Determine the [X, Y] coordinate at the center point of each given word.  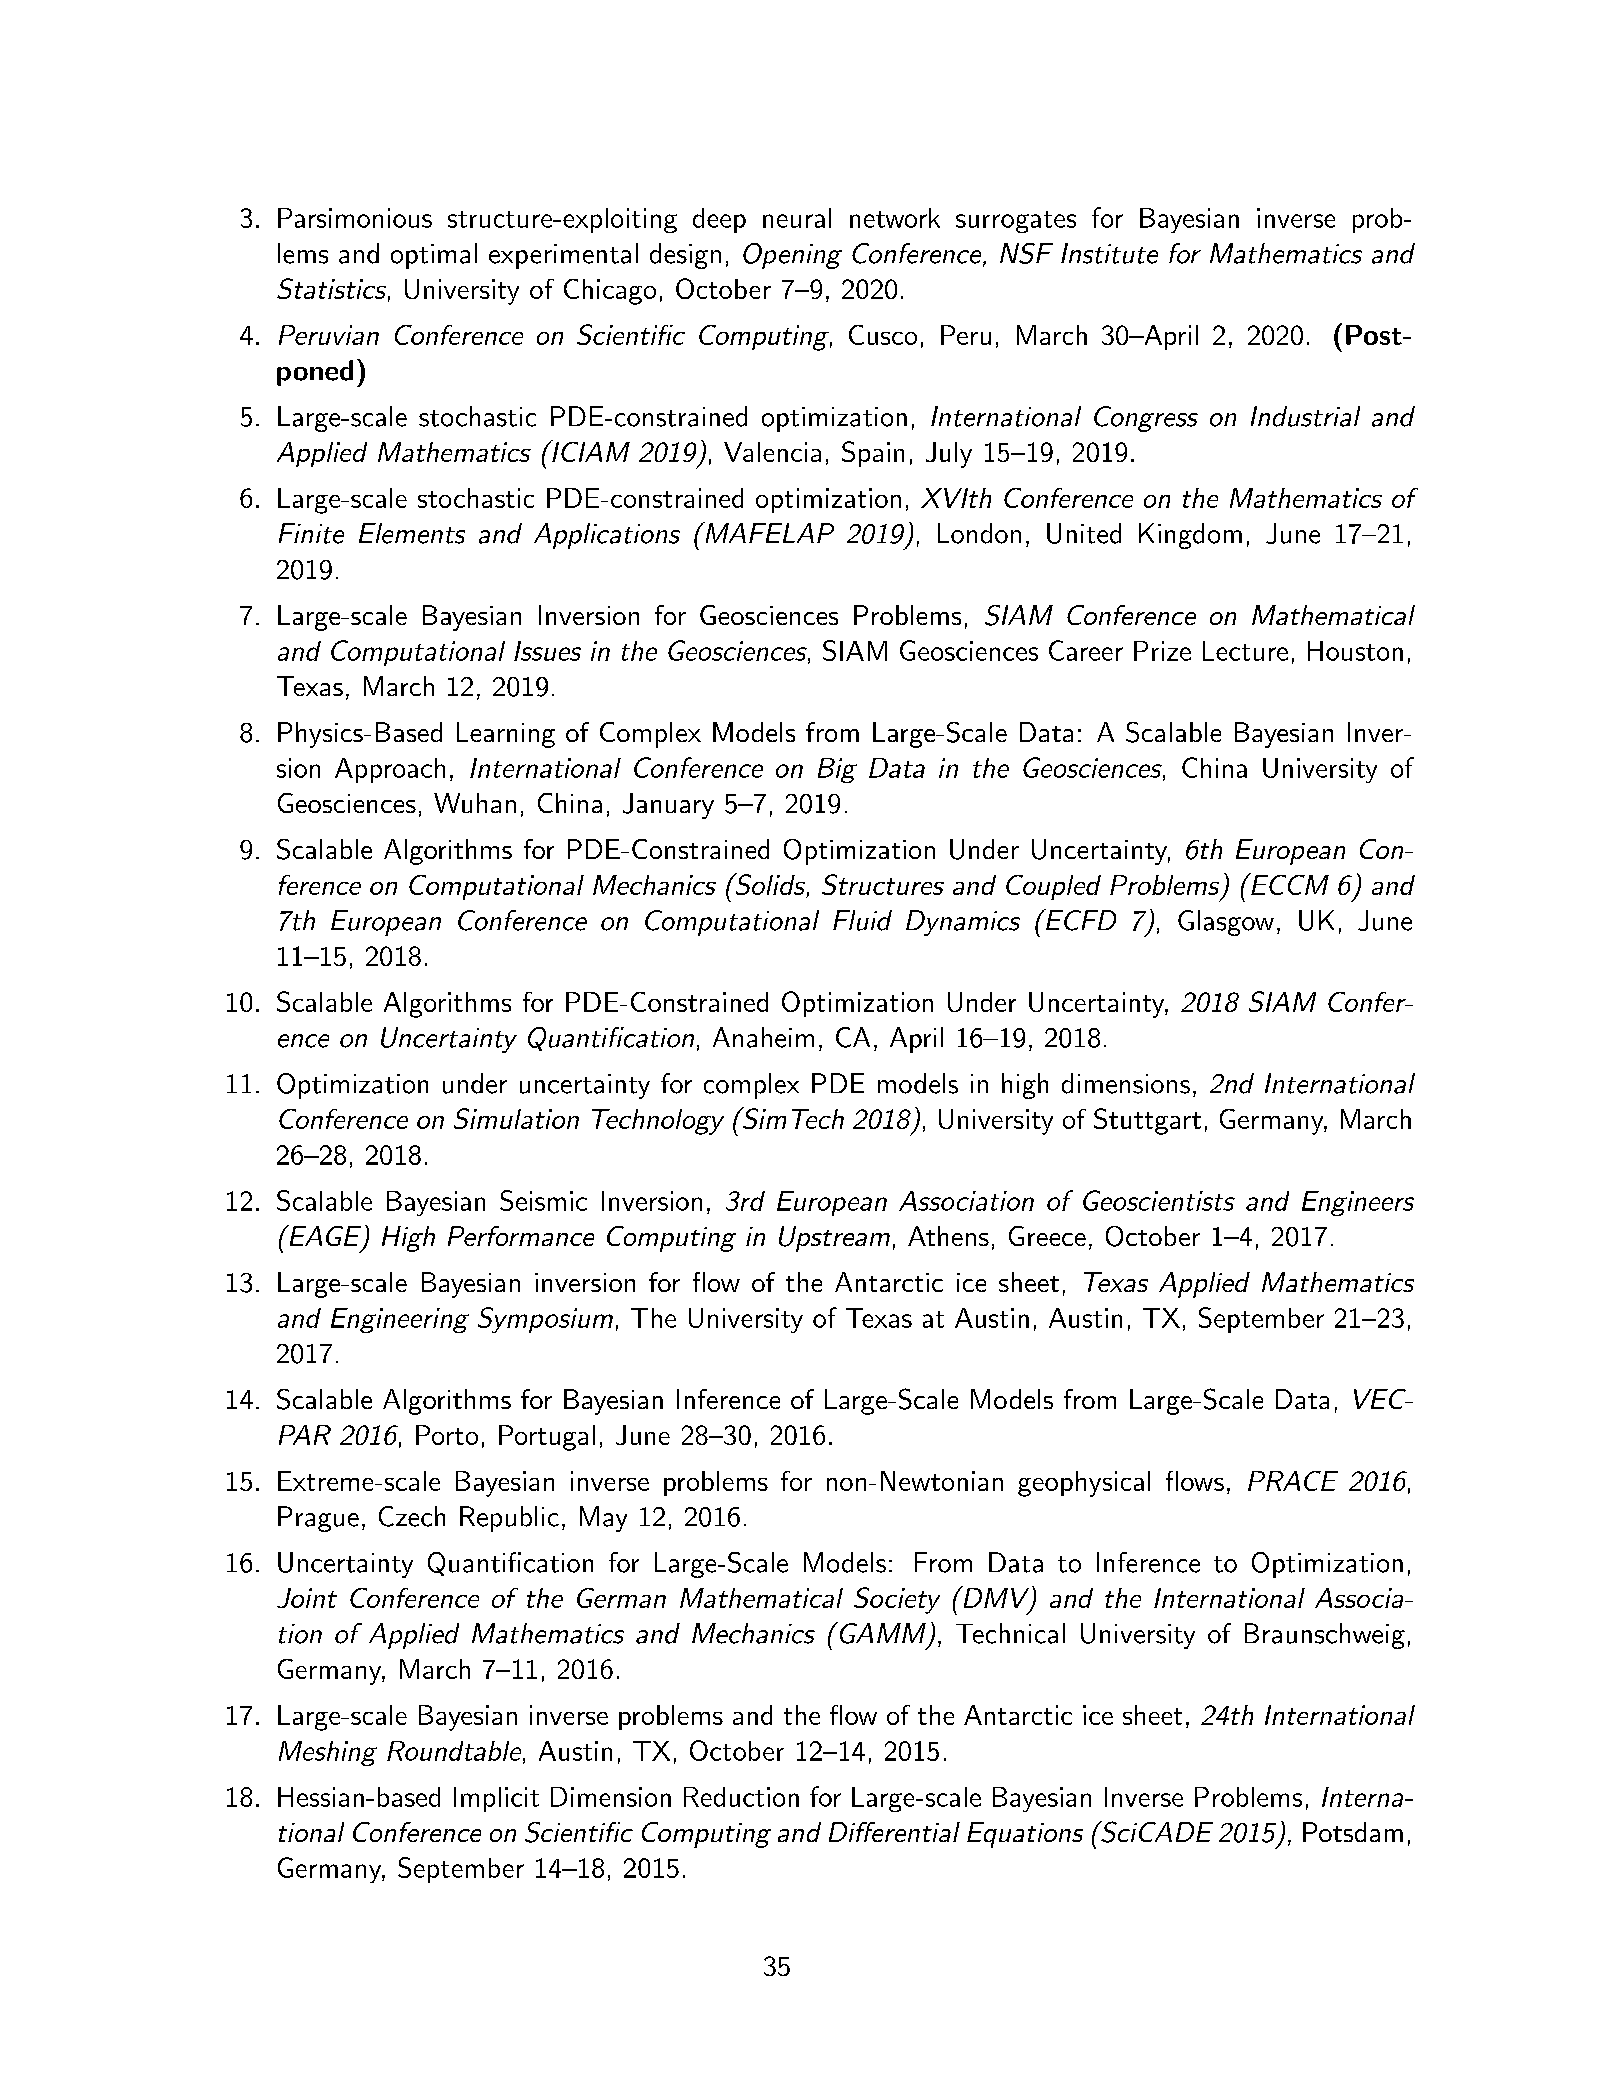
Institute [1109, 253]
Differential [894, 1832]
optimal [434, 256]
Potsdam [1353, 1832]
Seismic [543, 1200]
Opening [792, 256]
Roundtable [454, 1751]
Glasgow [1226, 923]
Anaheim [763, 1037]
